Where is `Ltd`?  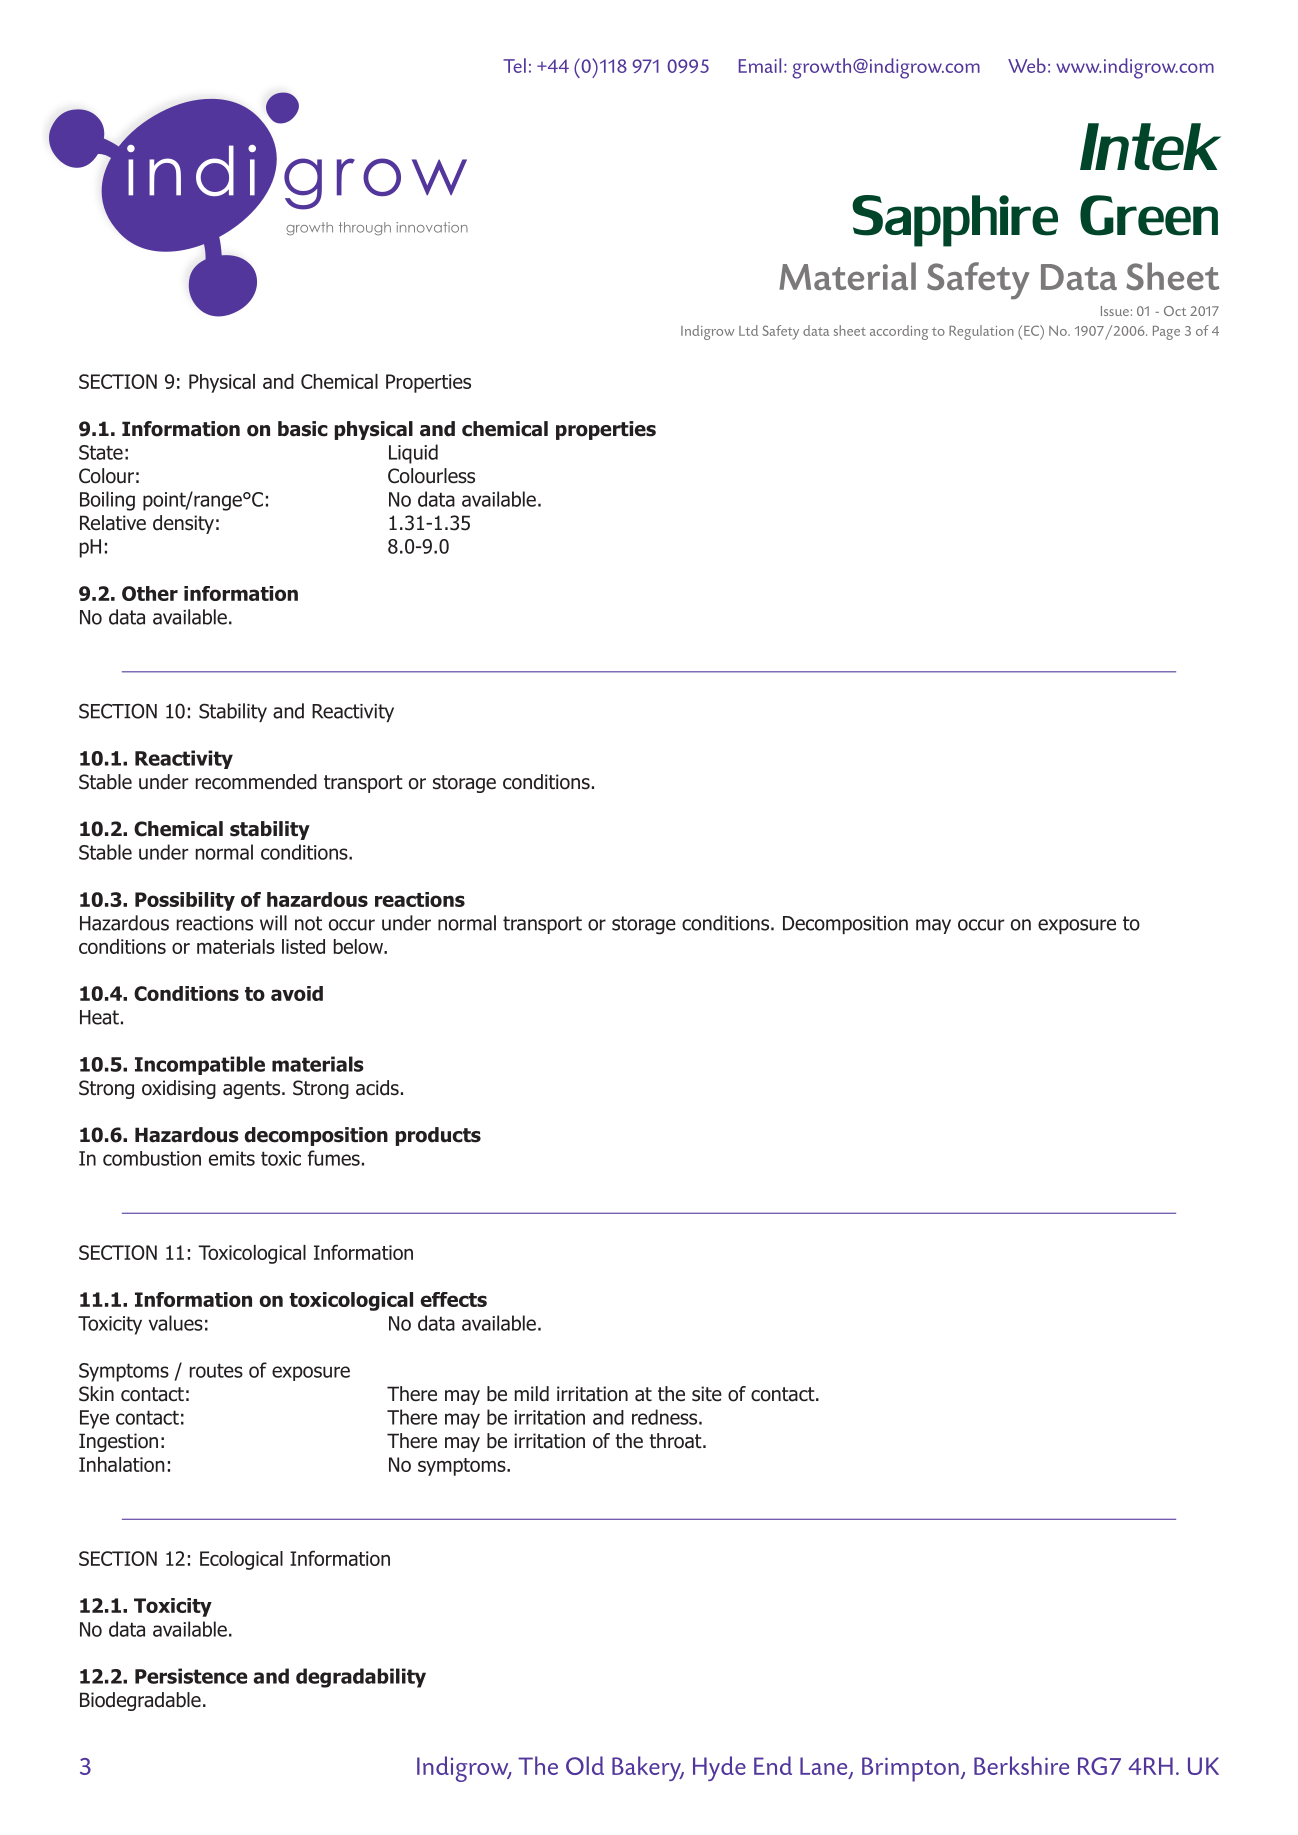 Ltd is located at coordinates (748, 330).
